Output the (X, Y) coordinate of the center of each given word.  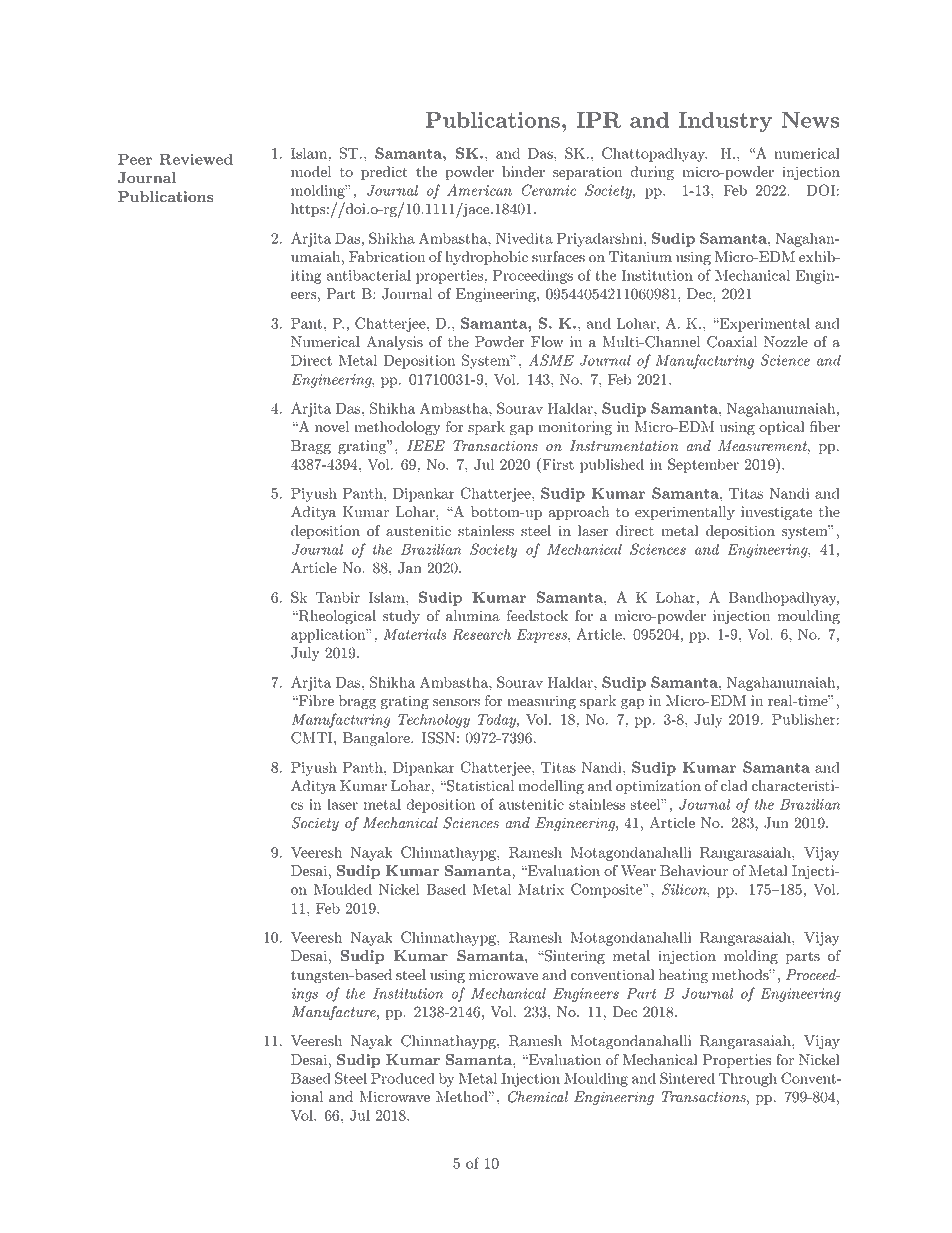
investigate (776, 513)
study (401, 617)
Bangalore (377, 739)
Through (748, 1079)
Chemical (538, 1097)
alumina (473, 616)
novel (332, 427)
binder (523, 172)
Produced (403, 1078)
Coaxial (732, 342)
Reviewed (196, 159)
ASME (551, 360)
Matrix (541, 889)
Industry (725, 122)
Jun (776, 823)
